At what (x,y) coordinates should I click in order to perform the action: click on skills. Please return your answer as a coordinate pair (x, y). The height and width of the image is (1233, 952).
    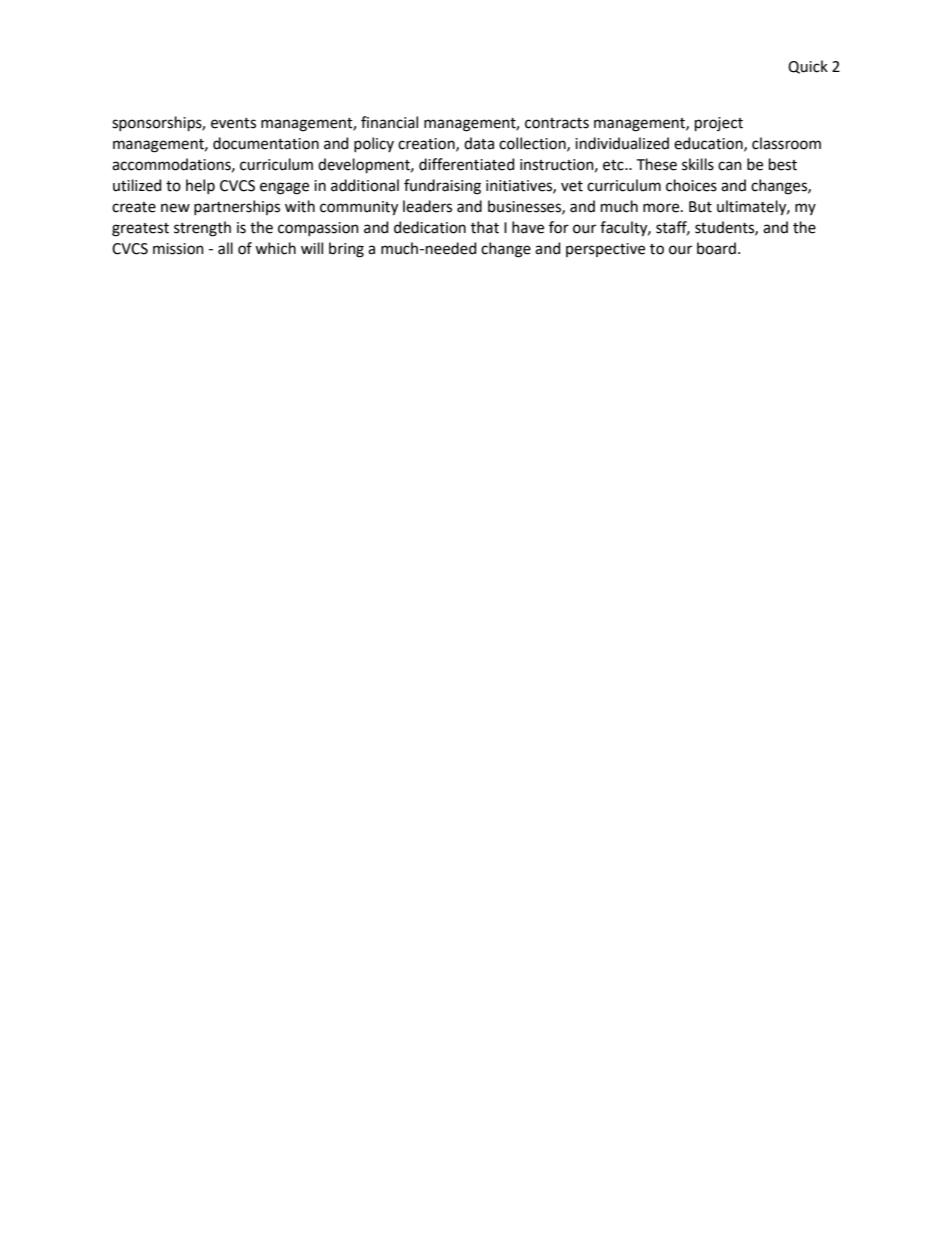
    Looking at the image, I should click on (698, 164).
